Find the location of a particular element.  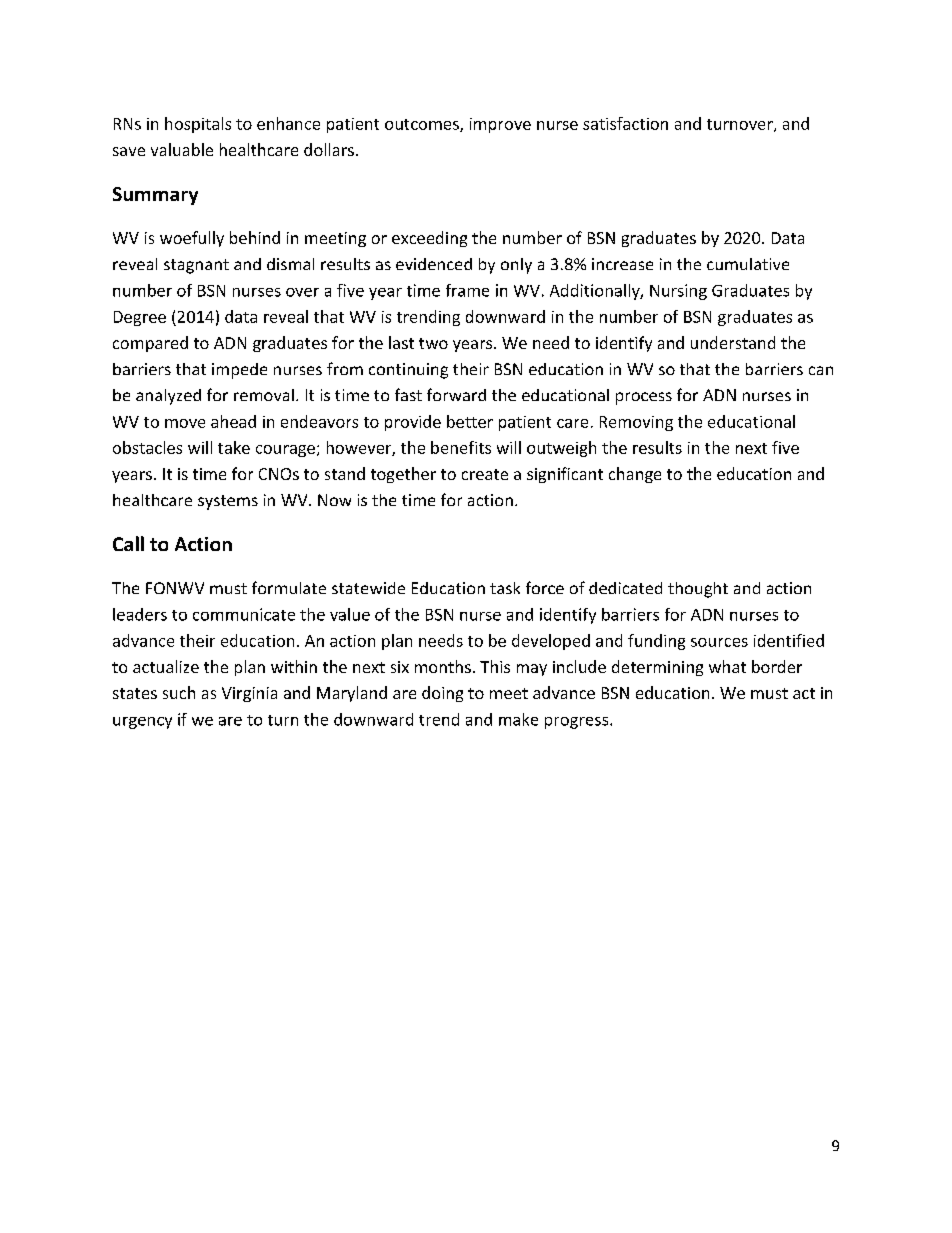

move is located at coordinates (185, 423).
